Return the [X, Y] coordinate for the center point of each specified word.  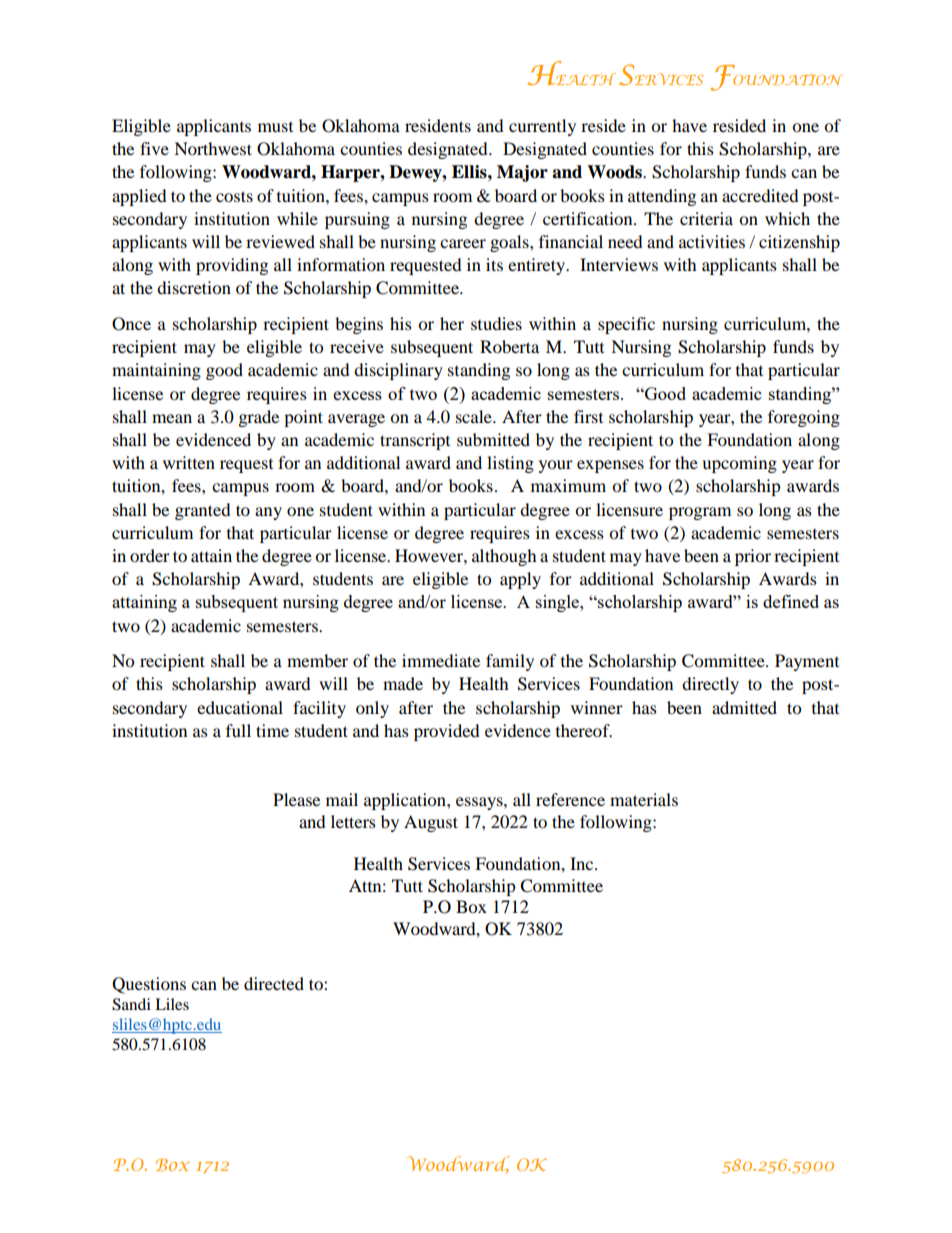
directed [274, 983]
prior [753, 557]
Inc [583, 863]
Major [522, 173]
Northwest [213, 148]
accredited [760, 195]
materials [644, 799]
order [150, 555]
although [504, 557]
